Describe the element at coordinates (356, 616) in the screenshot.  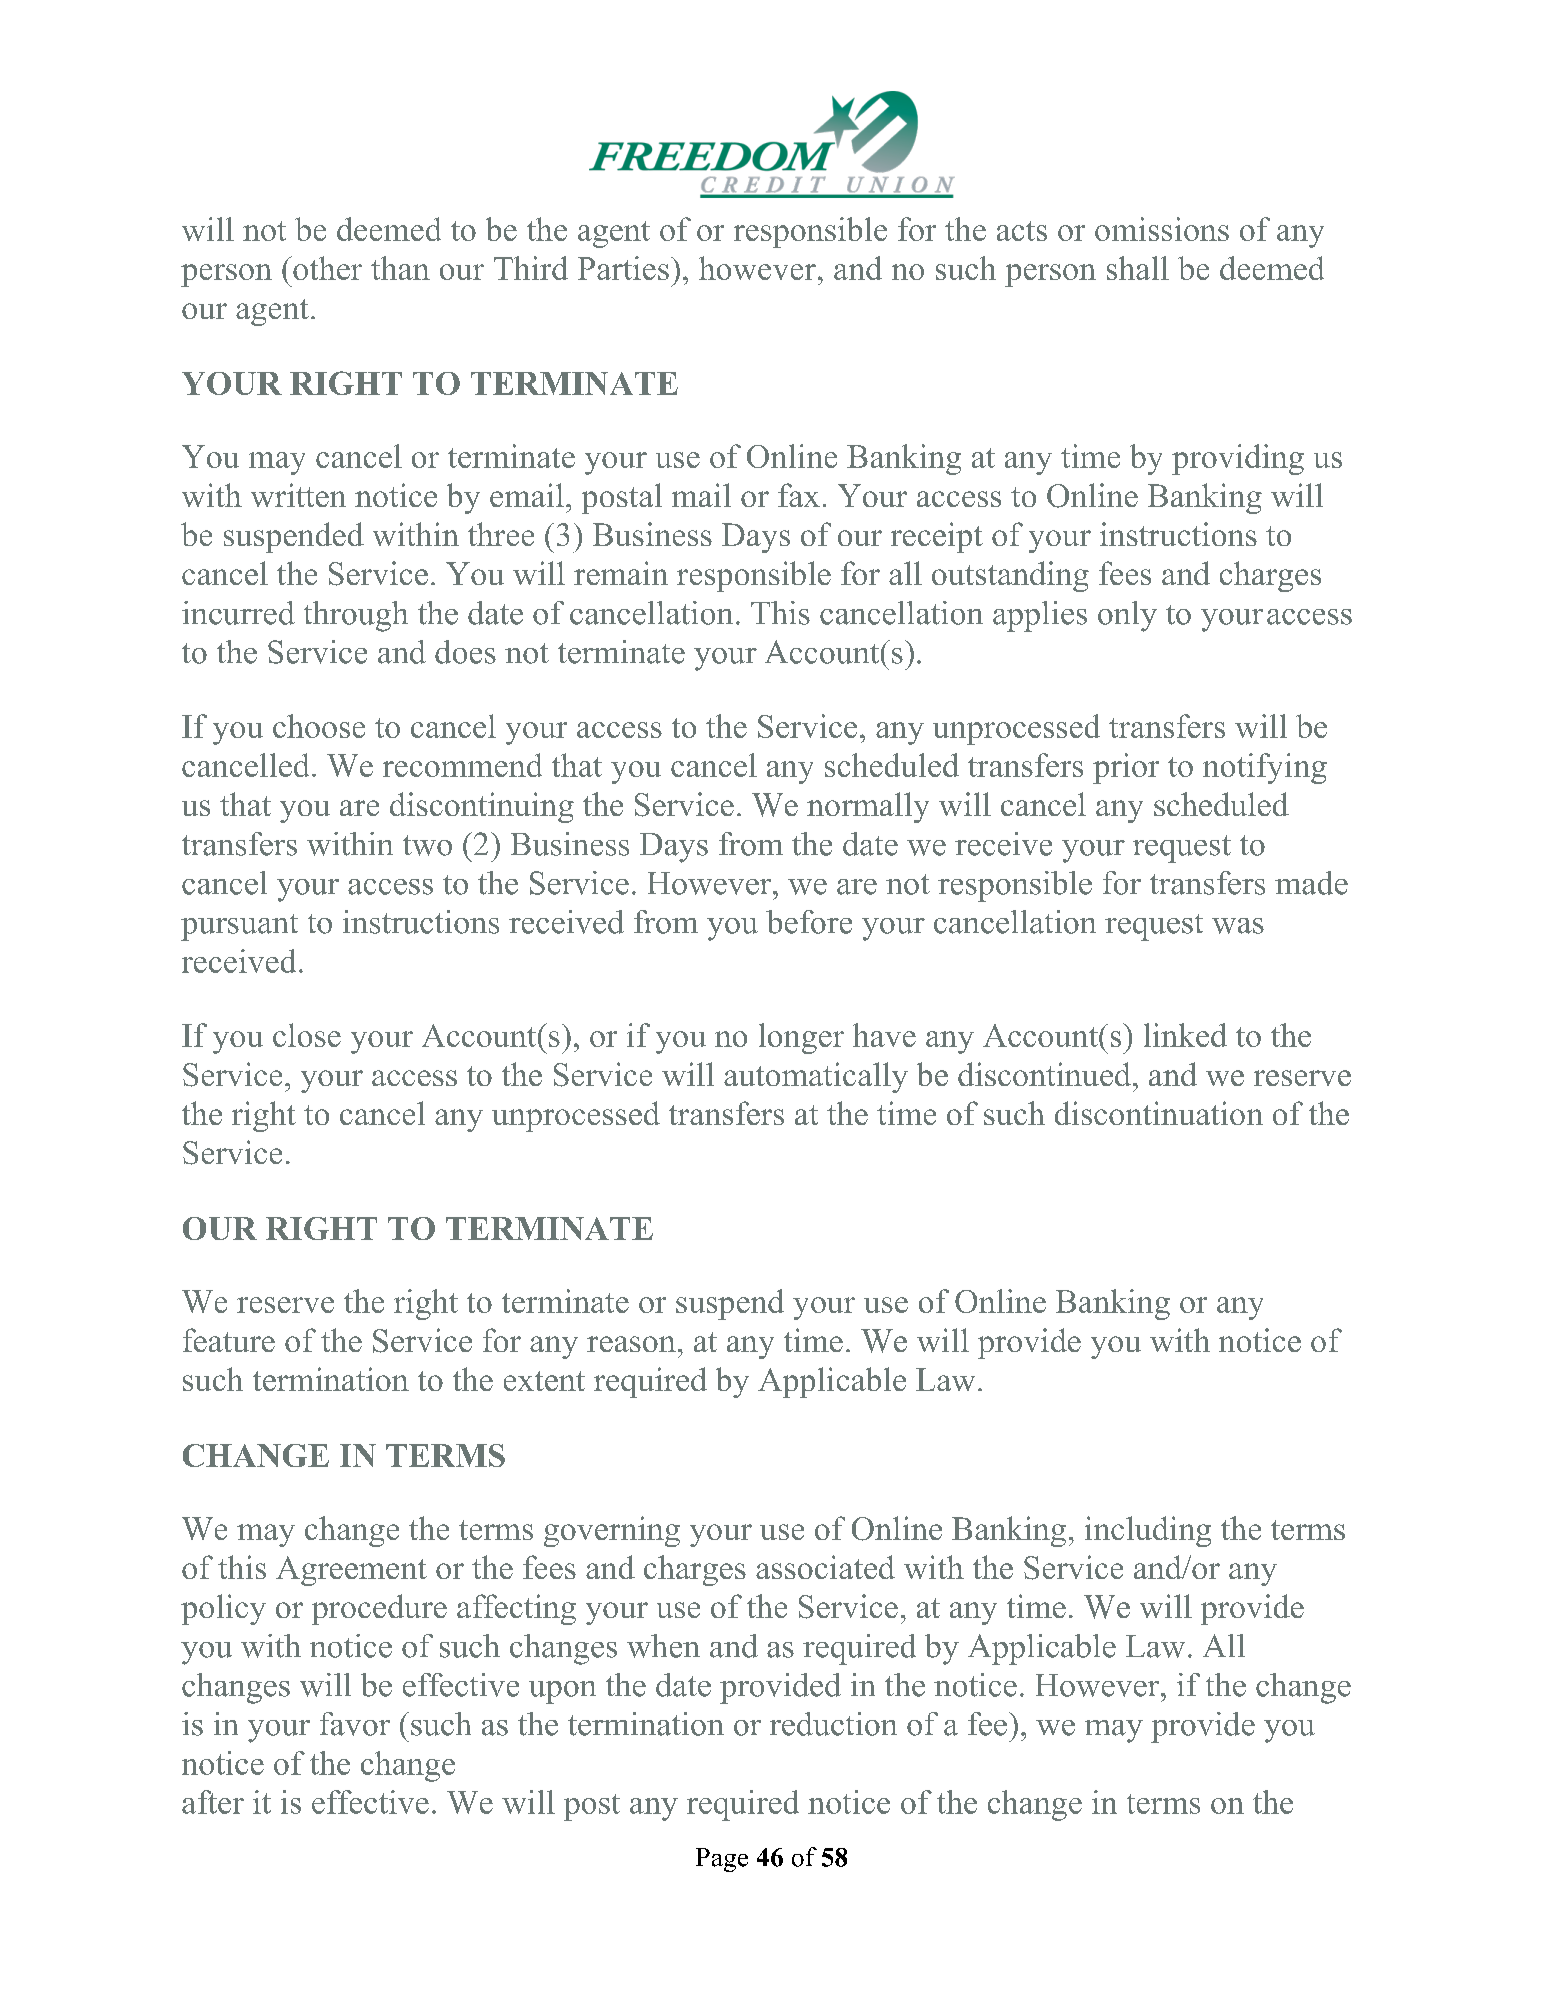
I see `through` at that location.
